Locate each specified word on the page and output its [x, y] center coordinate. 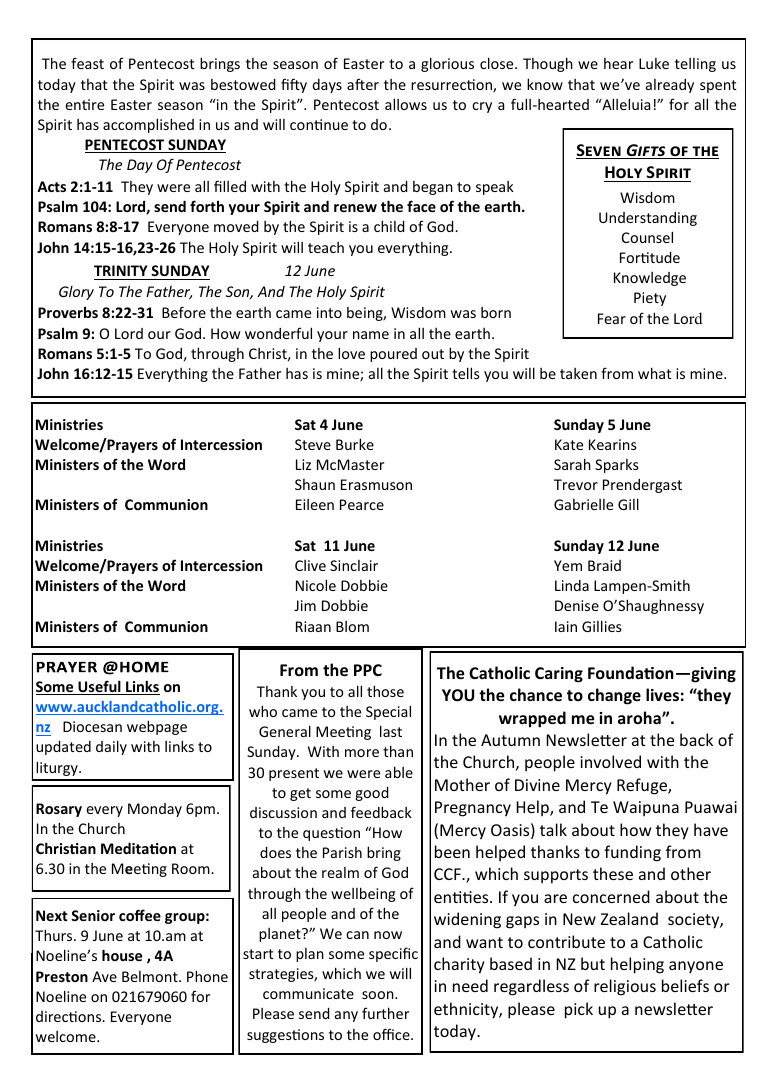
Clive [310, 565]
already [670, 86]
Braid [604, 565]
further [385, 1013]
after [363, 84]
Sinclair [354, 565]
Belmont [151, 976]
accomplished [148, 125]
